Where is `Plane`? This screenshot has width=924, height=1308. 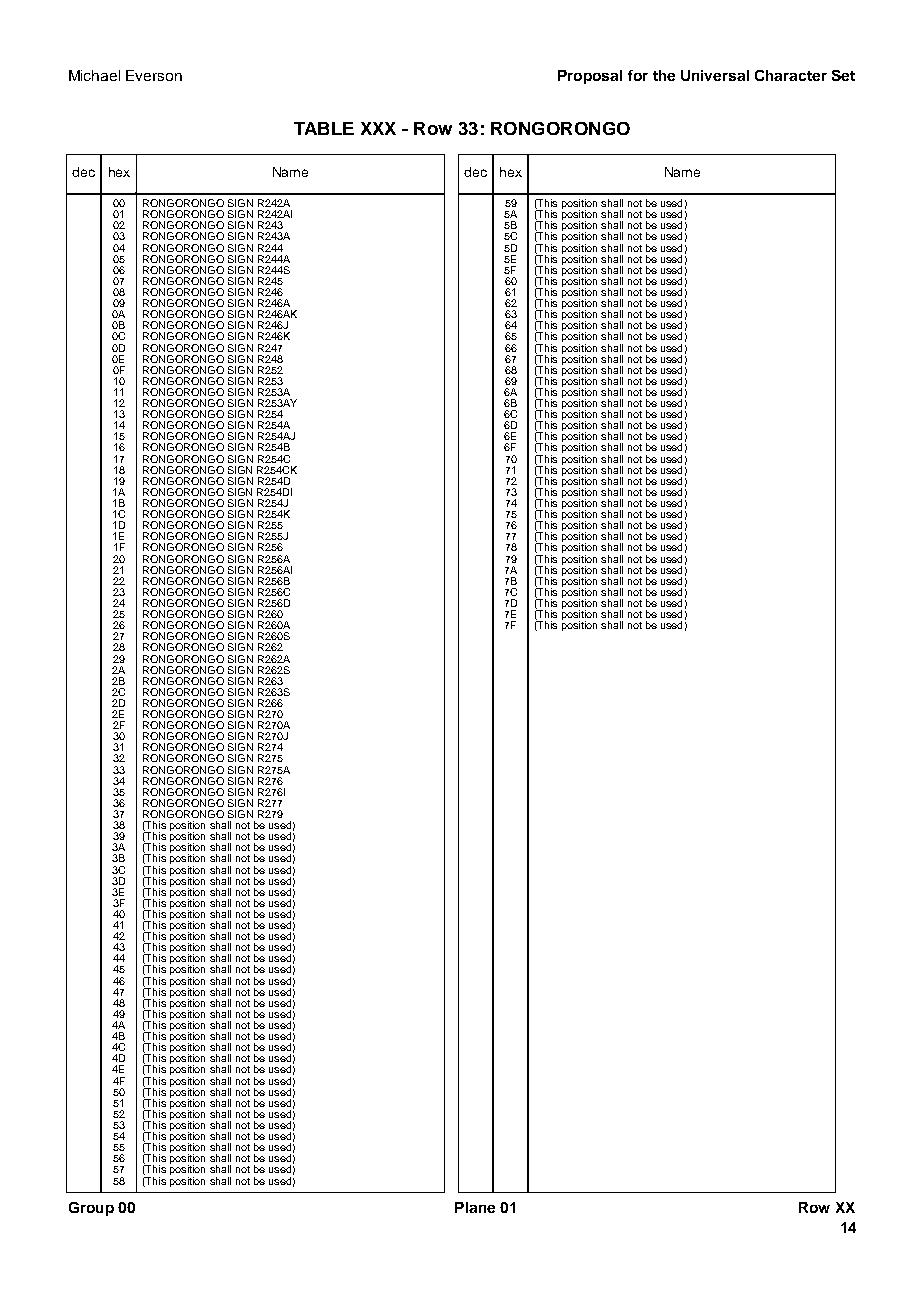
Plane is located at coordinates (475, 1207).
